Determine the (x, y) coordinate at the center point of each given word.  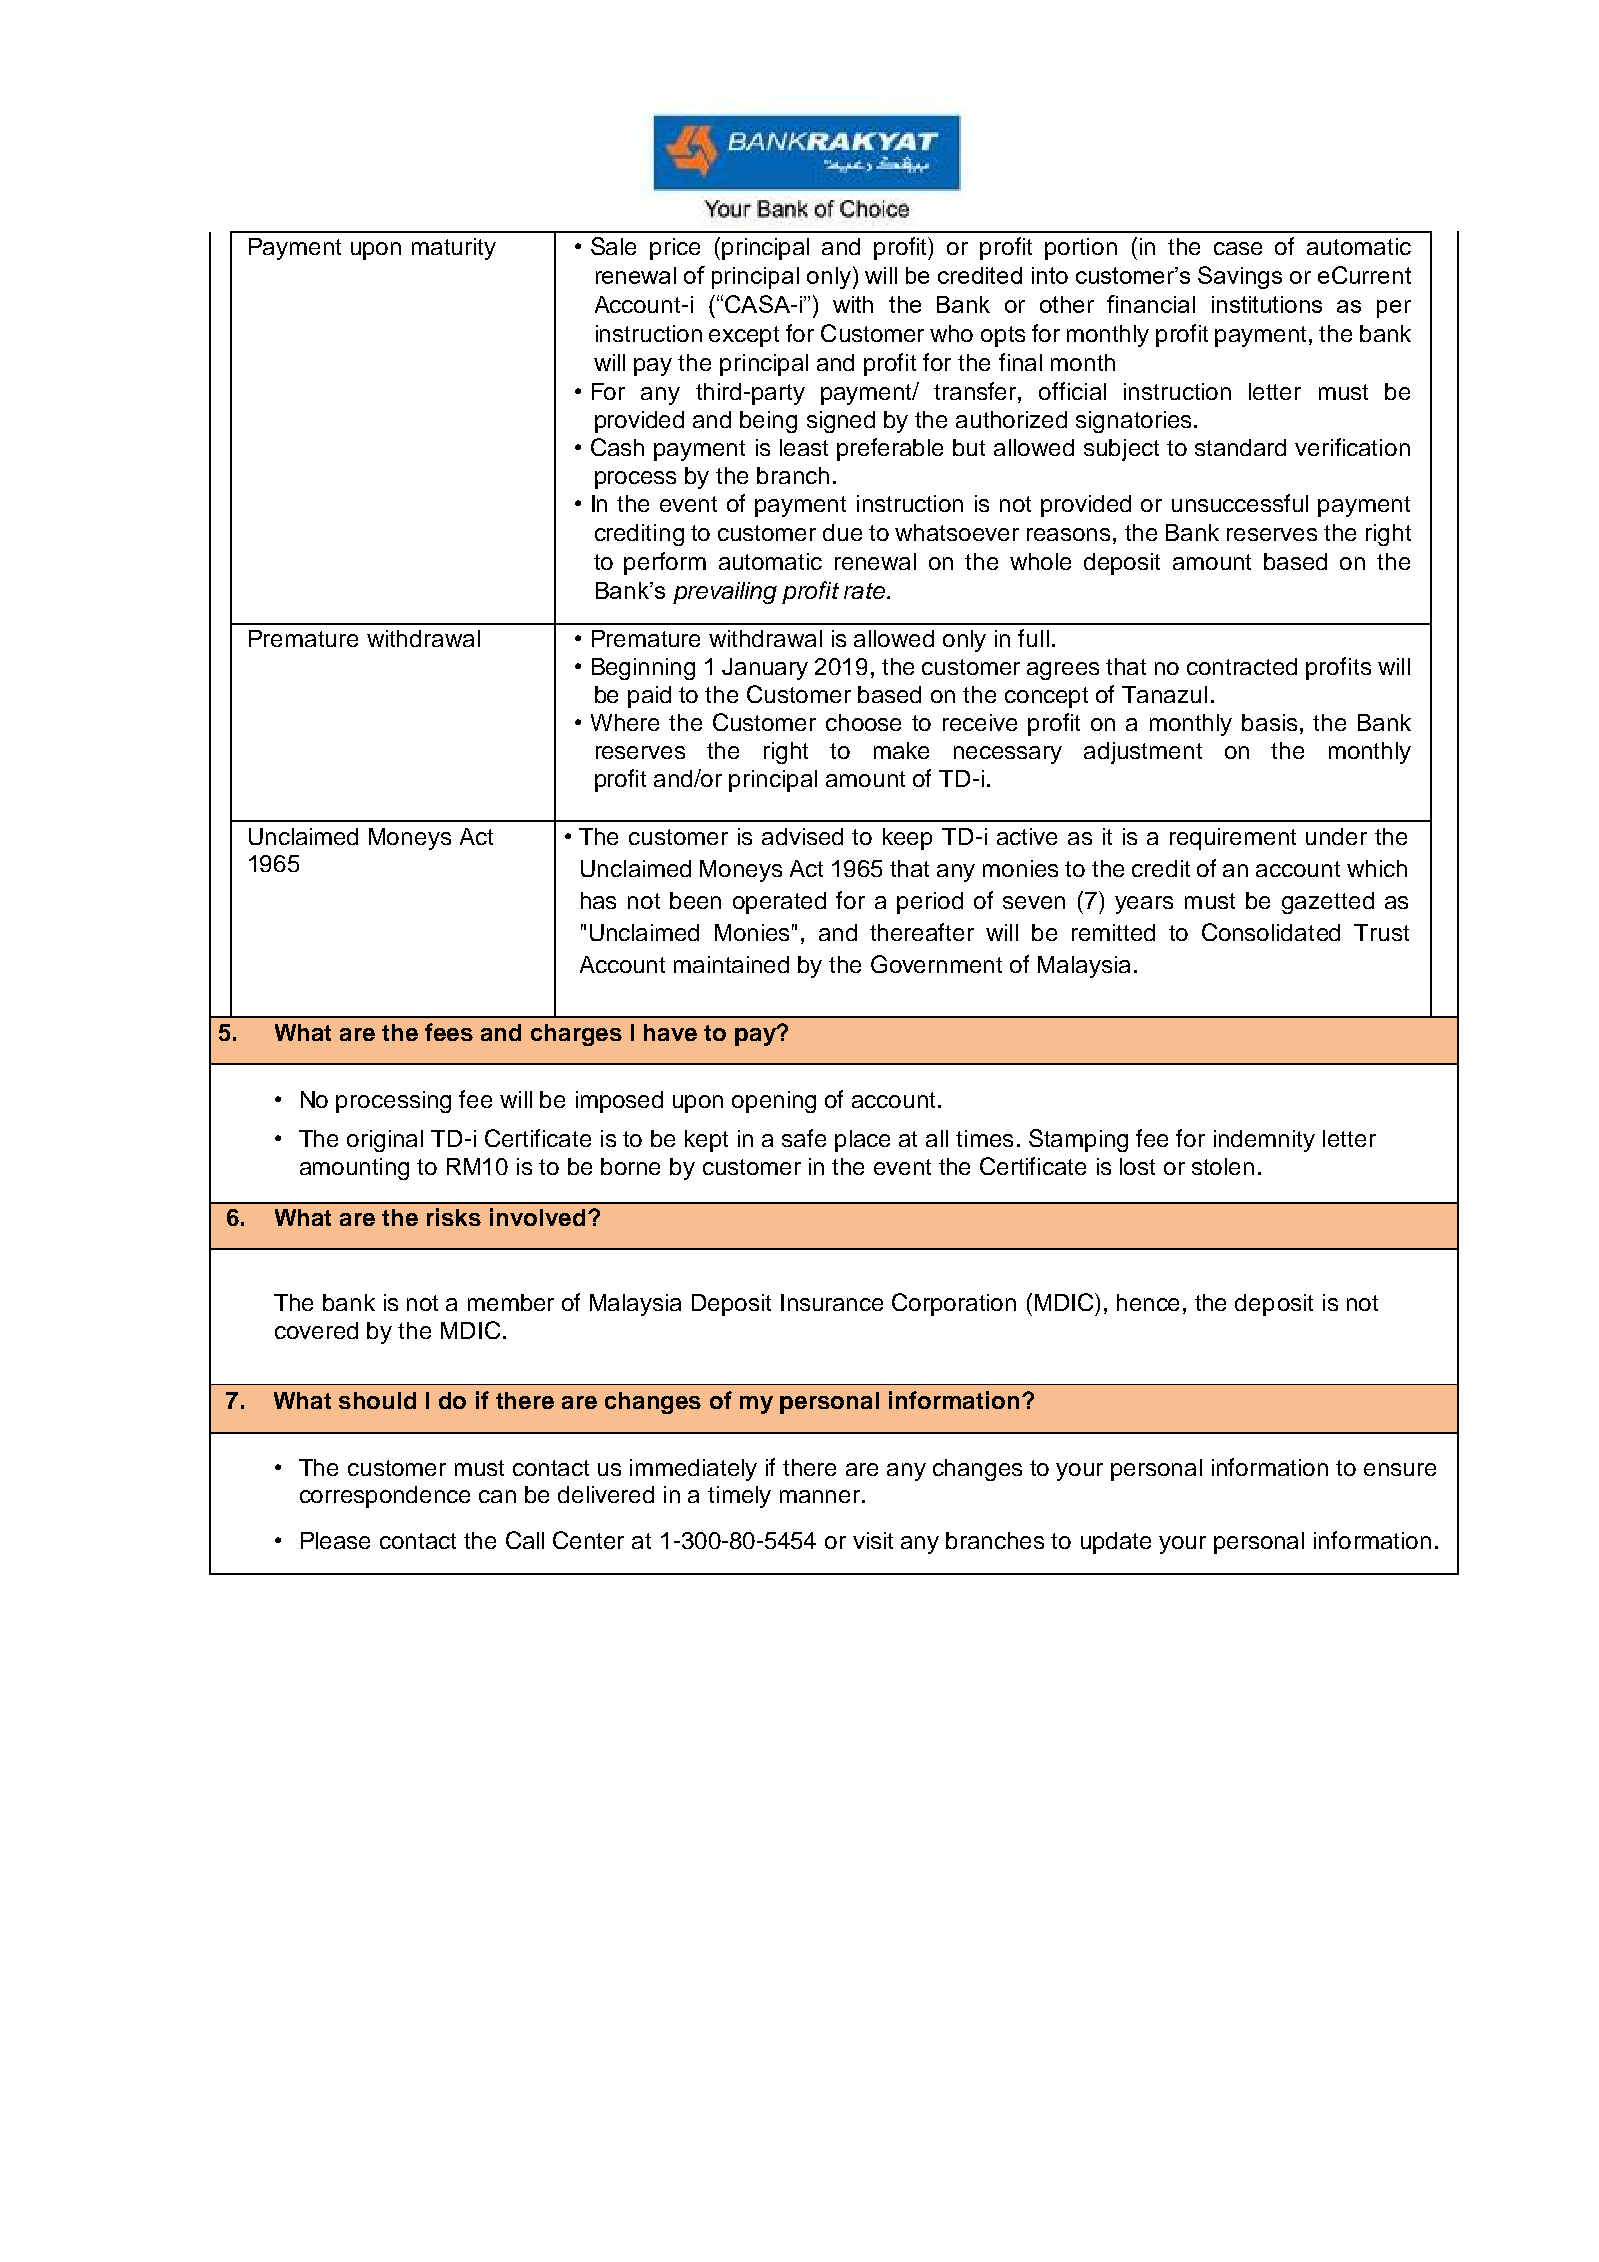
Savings (1240, 277)
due (842, 532)
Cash (617, 447)
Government (936, 964)
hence (1148, 1302)
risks (454, 1217)
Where (625, 722)
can (497, 1496)
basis (1269, 722)
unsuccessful (1240, 503)
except (744, 336)
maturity (454, 249)
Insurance (832, 1302)
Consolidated (1271, 932)
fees (449, 1032)
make (901, 750)
